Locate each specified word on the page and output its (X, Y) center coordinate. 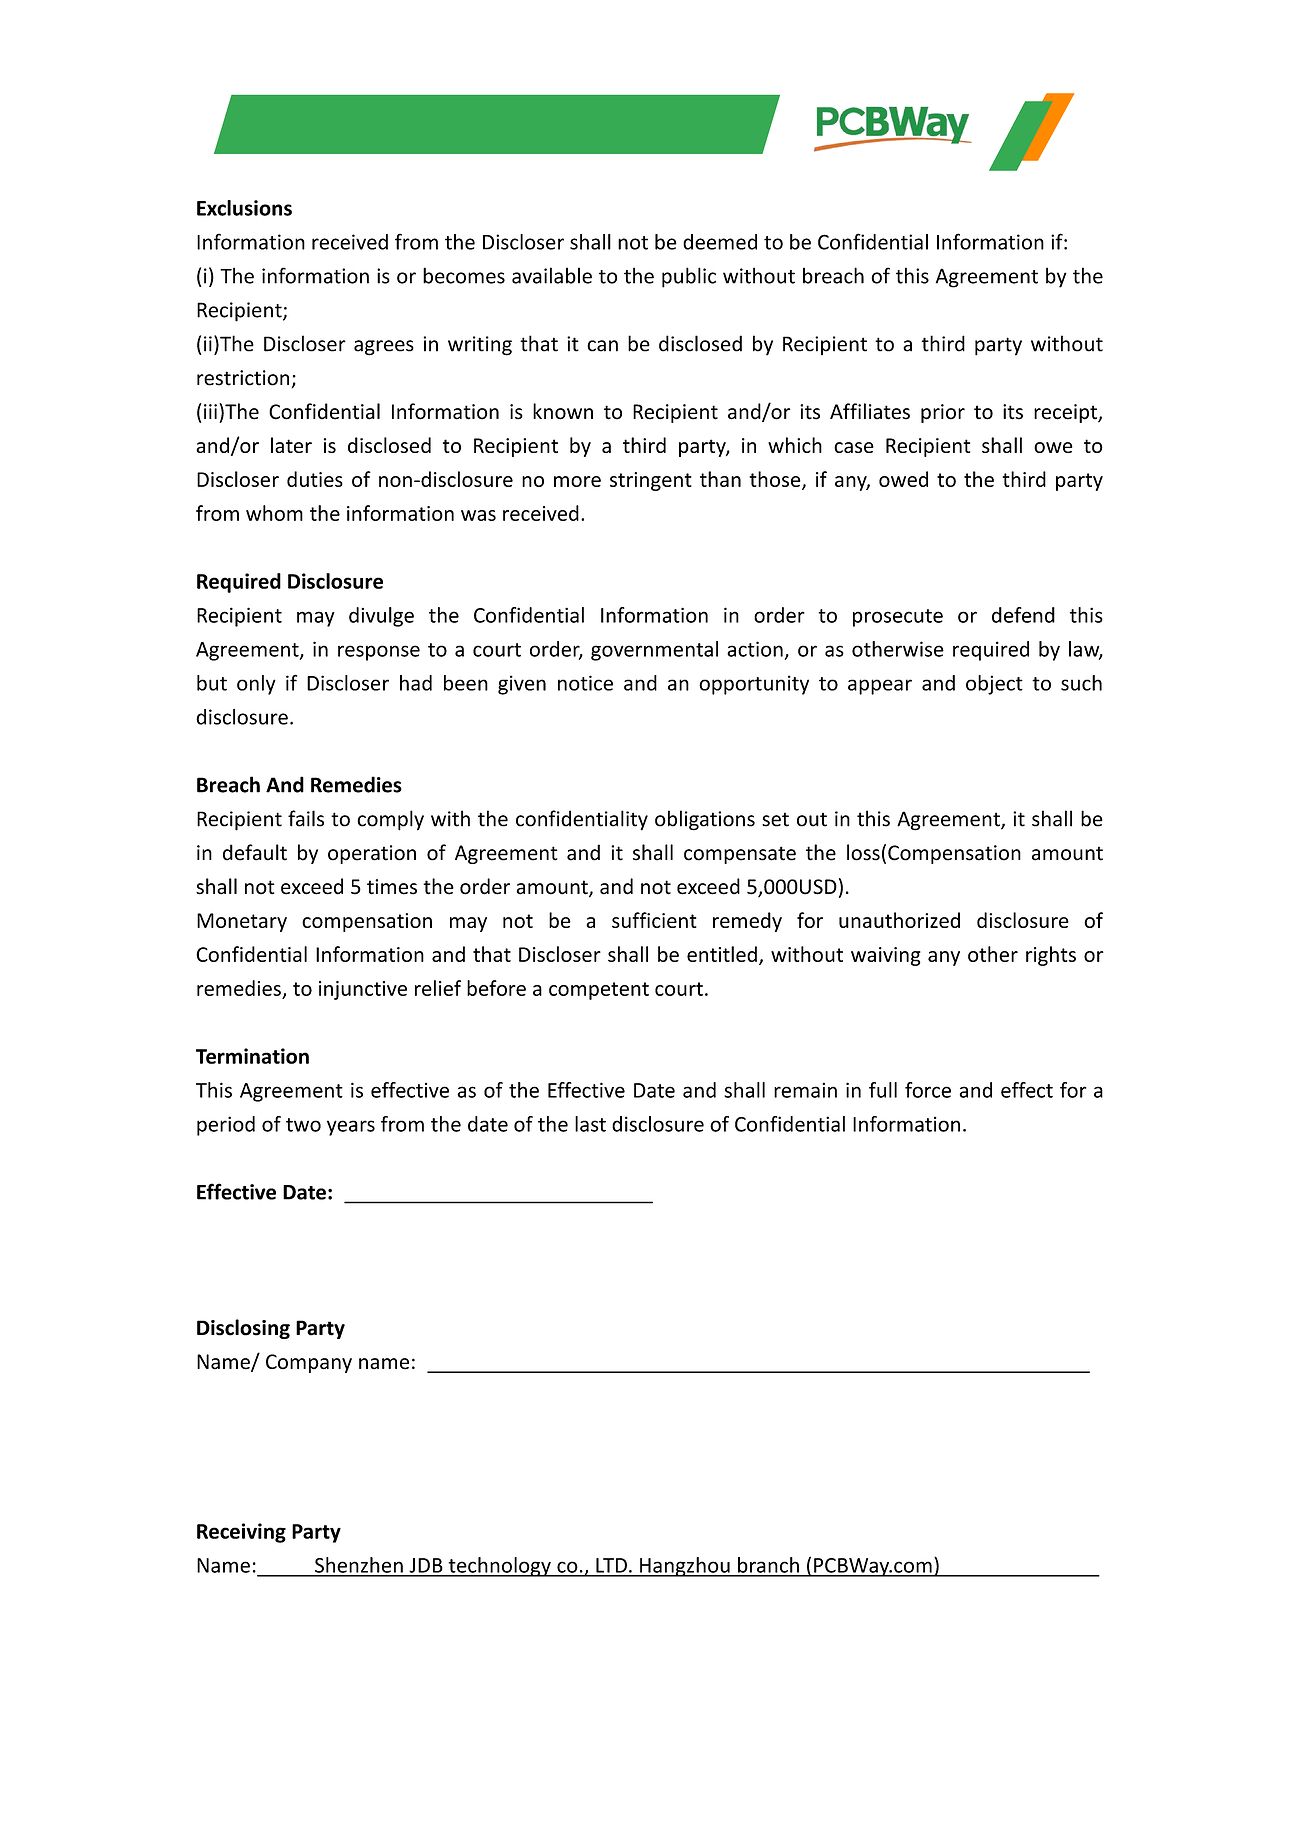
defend (1023, 615)
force (928, 1090)
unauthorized (899, 920)
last (590, 1124)
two (303, 1125)
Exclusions (244, 208)
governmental (654, 651)
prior (943, 413)
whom (274, 513)
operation (372, 854)
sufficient (654, 920)
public (689, 277)
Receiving (241, 1533)
